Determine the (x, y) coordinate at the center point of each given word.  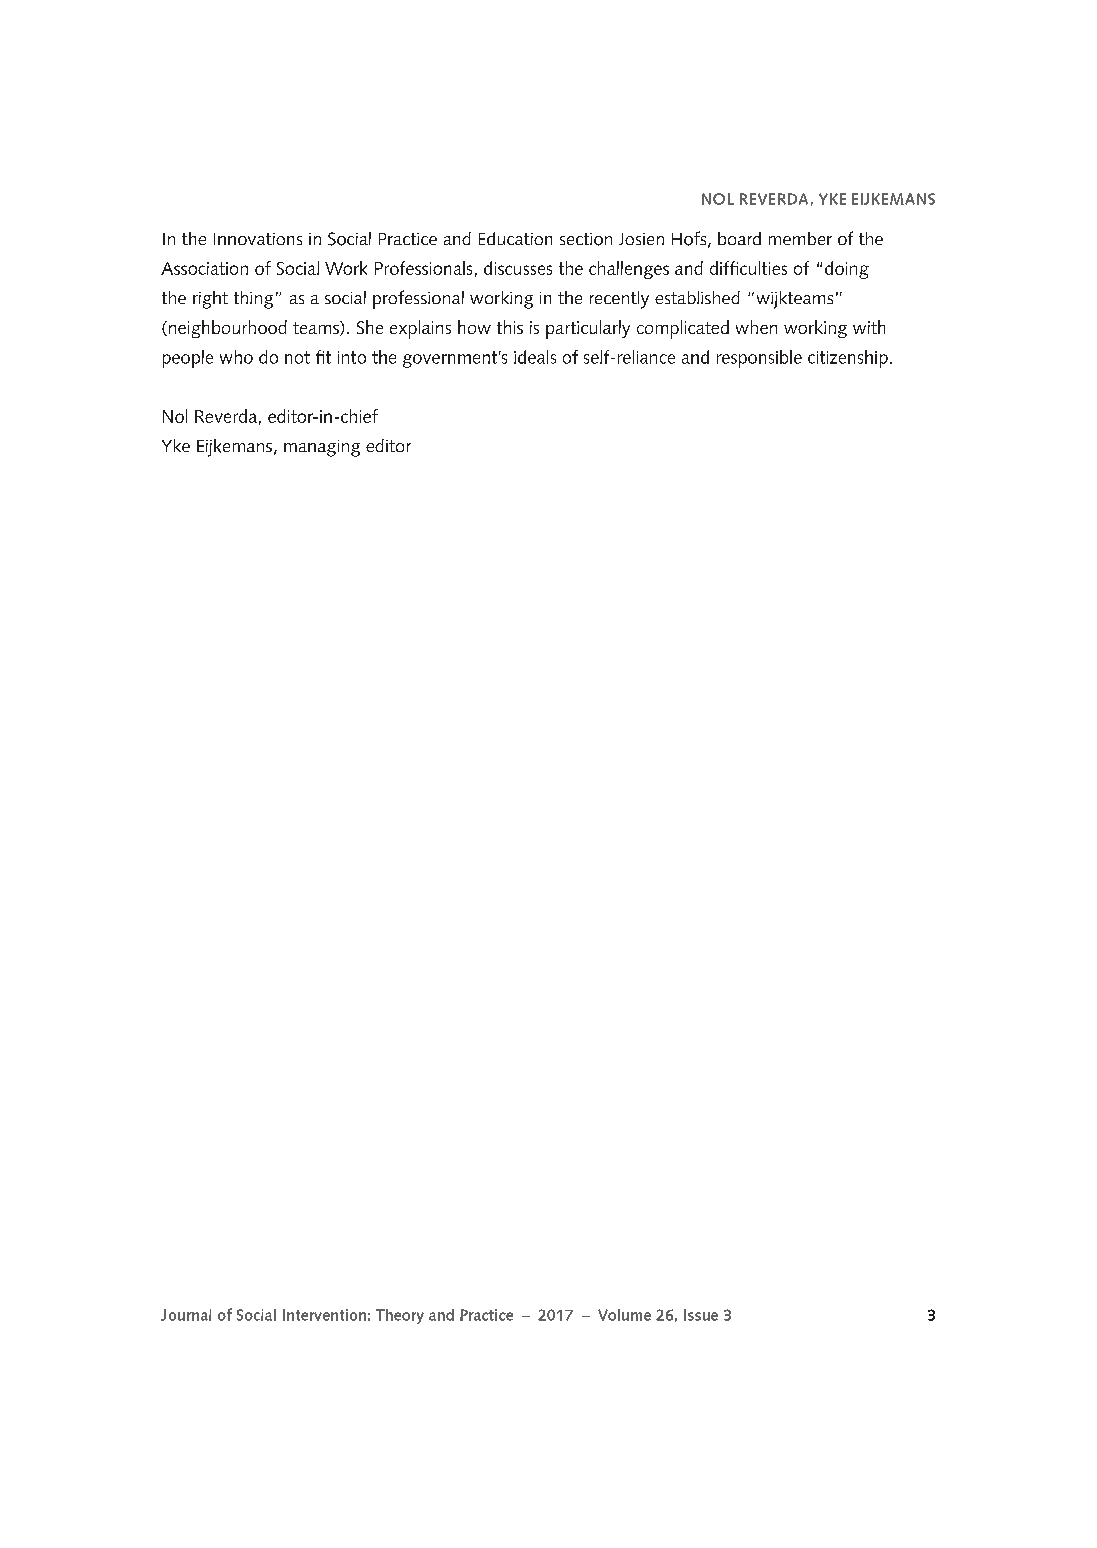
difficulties (748, 268)
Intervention (324, 1315)
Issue (701, 1315)
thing (253, 300)
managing (322, 448)
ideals (535, 357)
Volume (624, 1315)
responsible (759, 359)
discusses (518, 268)
